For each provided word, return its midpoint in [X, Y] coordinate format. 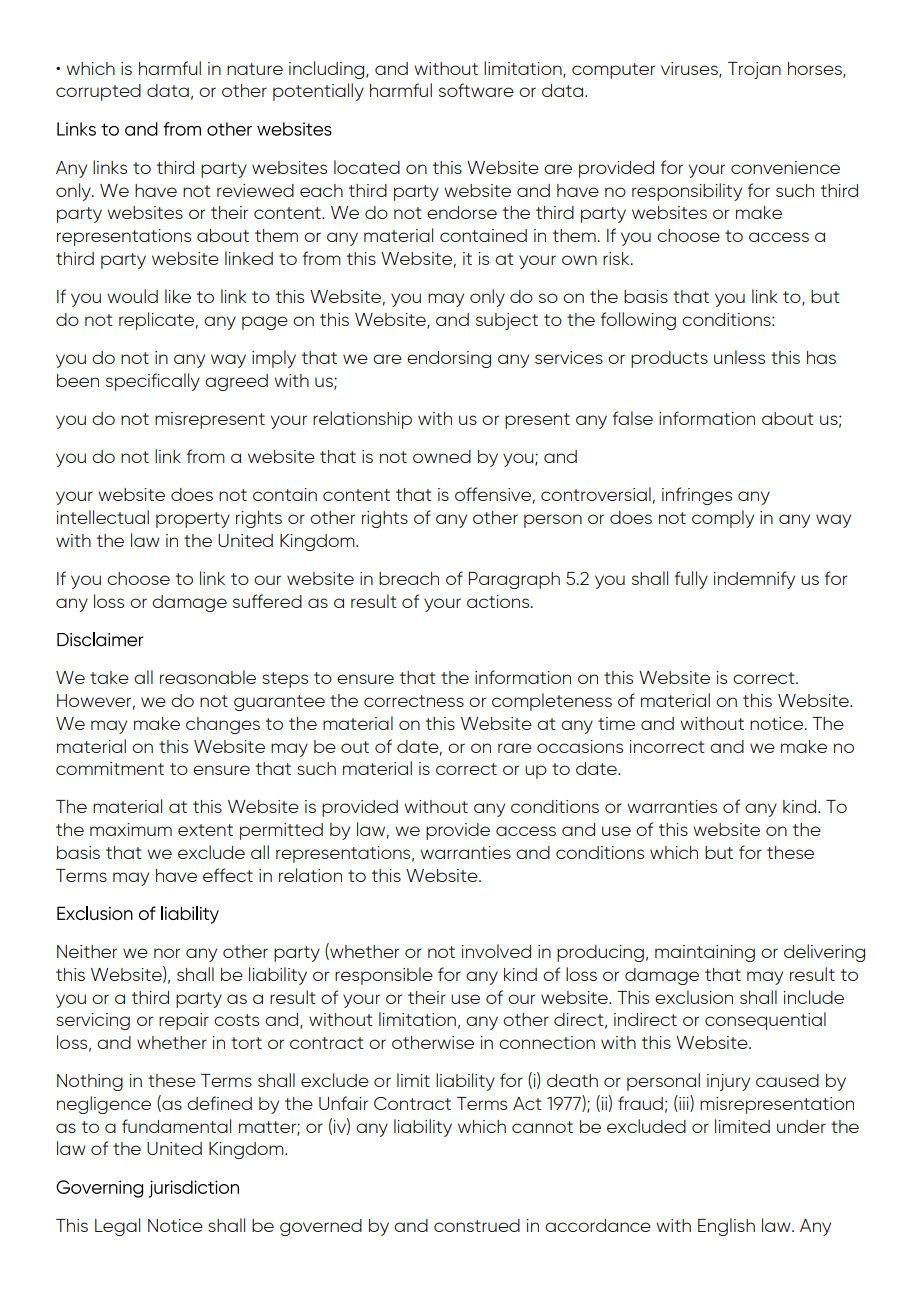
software [476, 90]
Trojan [754, 70]
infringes [697, 496]
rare [515, 748]
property [193, 520]
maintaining [705, 953]
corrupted [98, 92]
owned [442, 456]
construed [477, 1225]
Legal [117, 1227]
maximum [131, 829]
